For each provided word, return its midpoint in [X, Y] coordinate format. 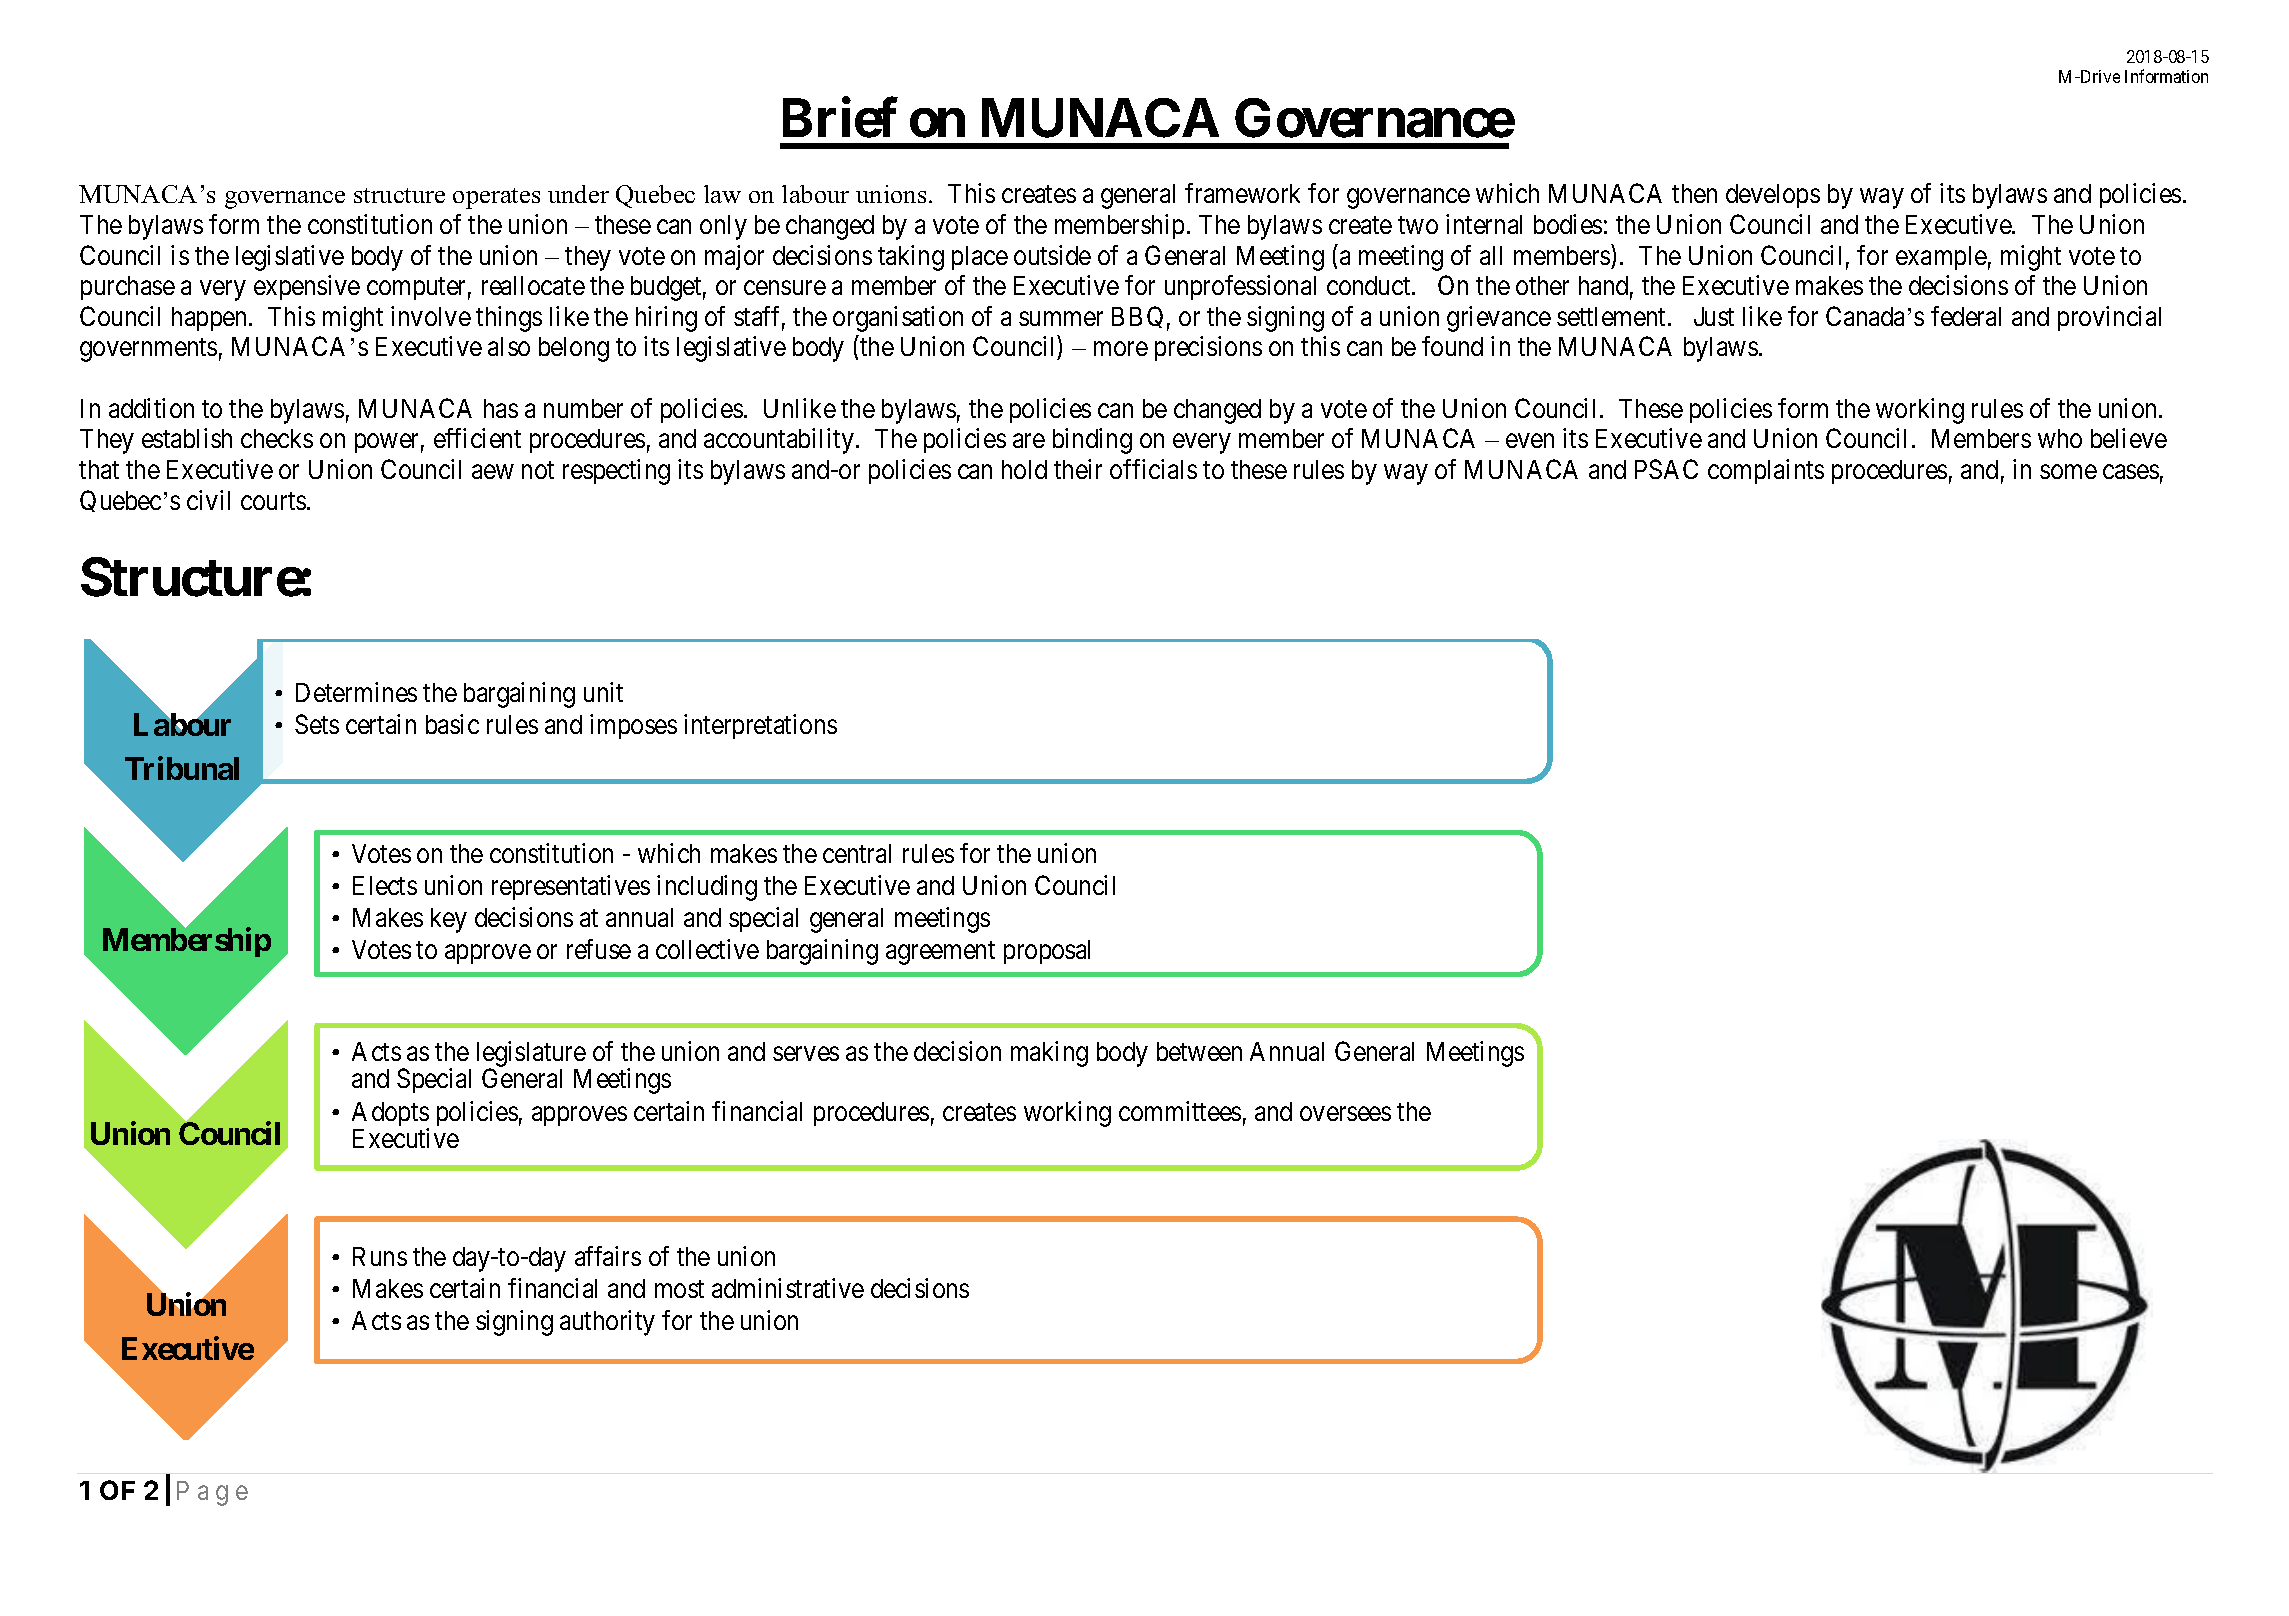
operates [496, 198]
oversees [1345, 1113]
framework [1242, 193]
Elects [385, 885]
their [1078, 469]
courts [273, 501]
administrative [788, 1288]
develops [1773, 196]
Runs [380, 1256]
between [1199, 1051]
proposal [1047, 952]
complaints [1766, 471]
